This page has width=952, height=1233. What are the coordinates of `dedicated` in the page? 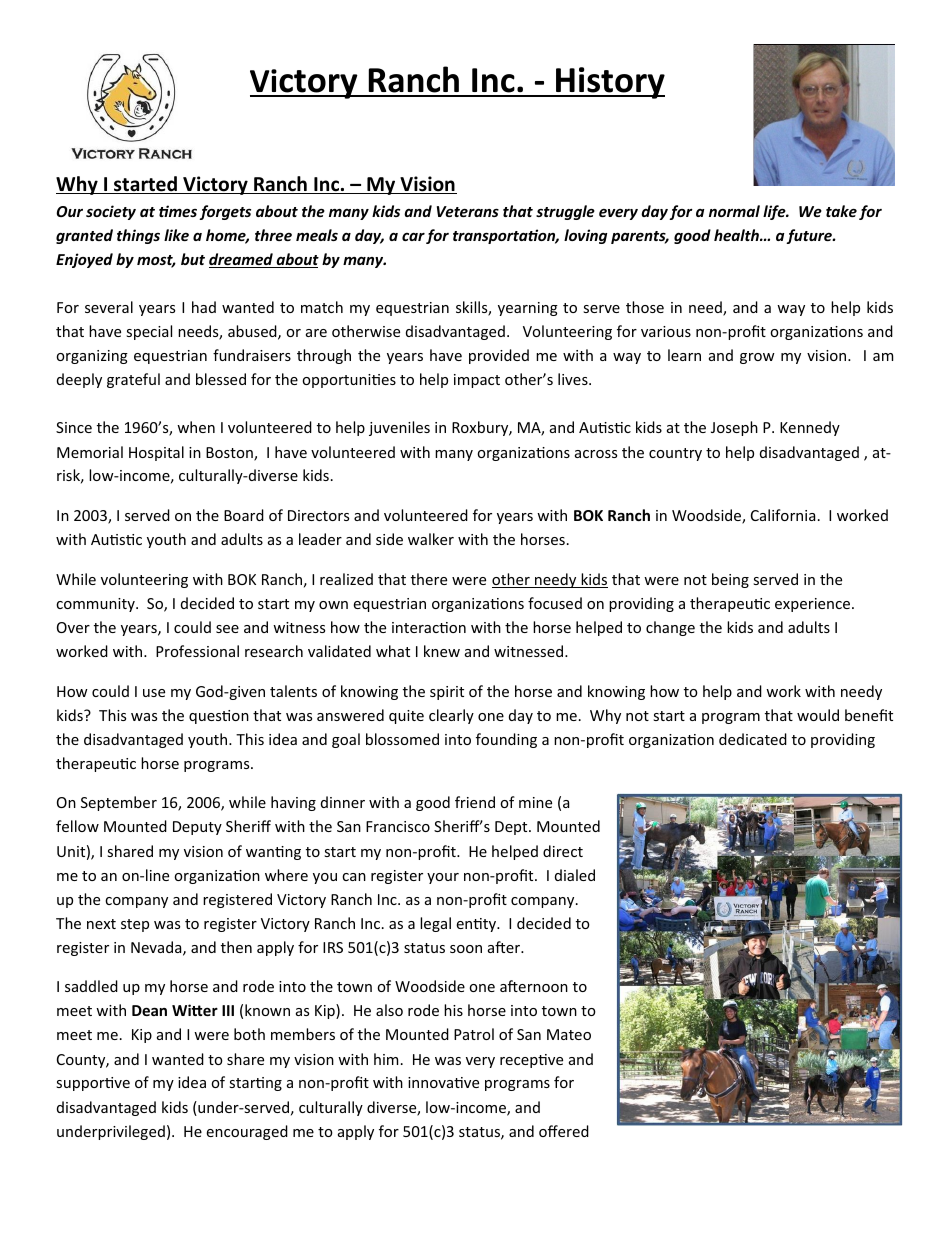 It's located at (753, 739).
